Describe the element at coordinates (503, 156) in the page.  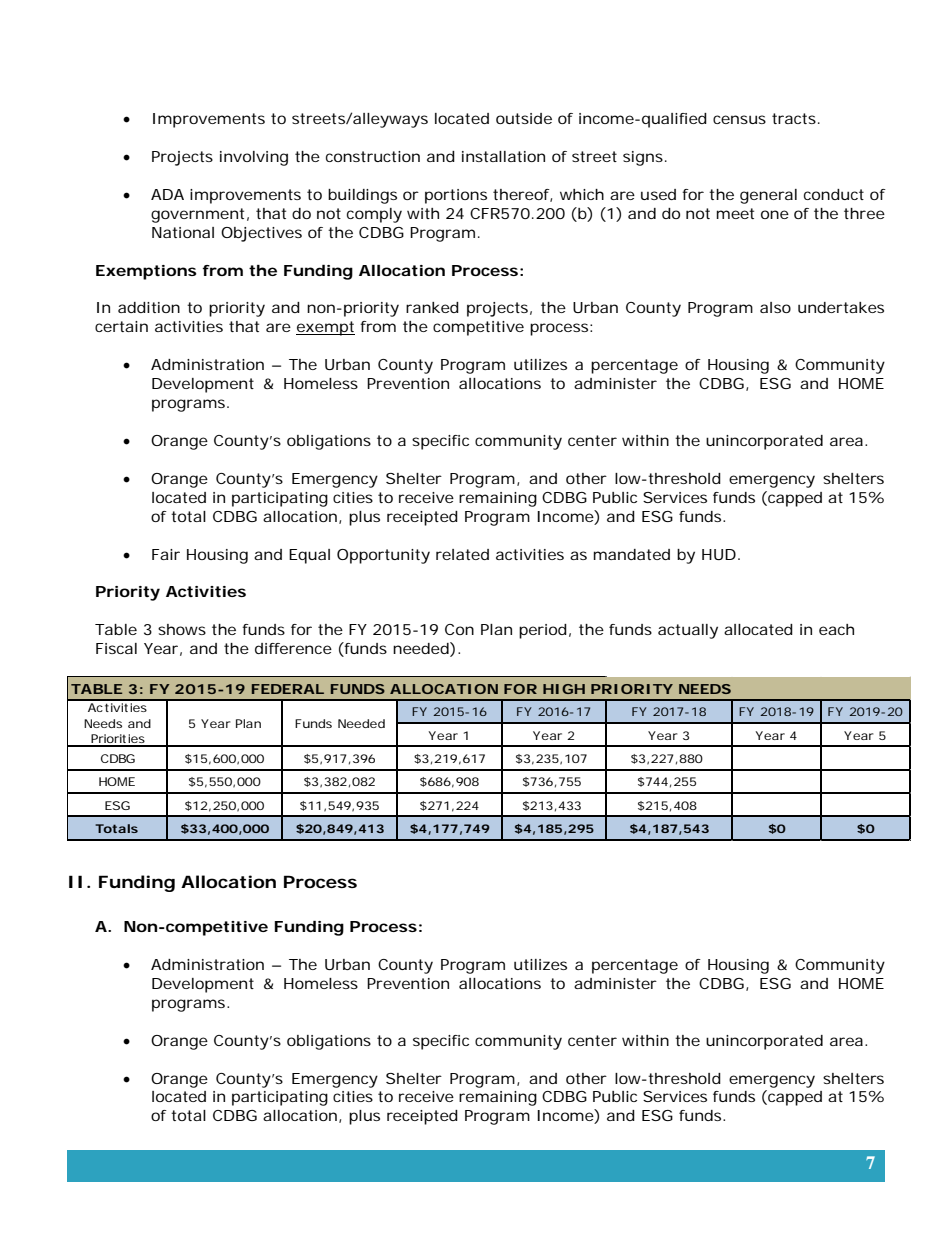
I see `installation` at that location.
